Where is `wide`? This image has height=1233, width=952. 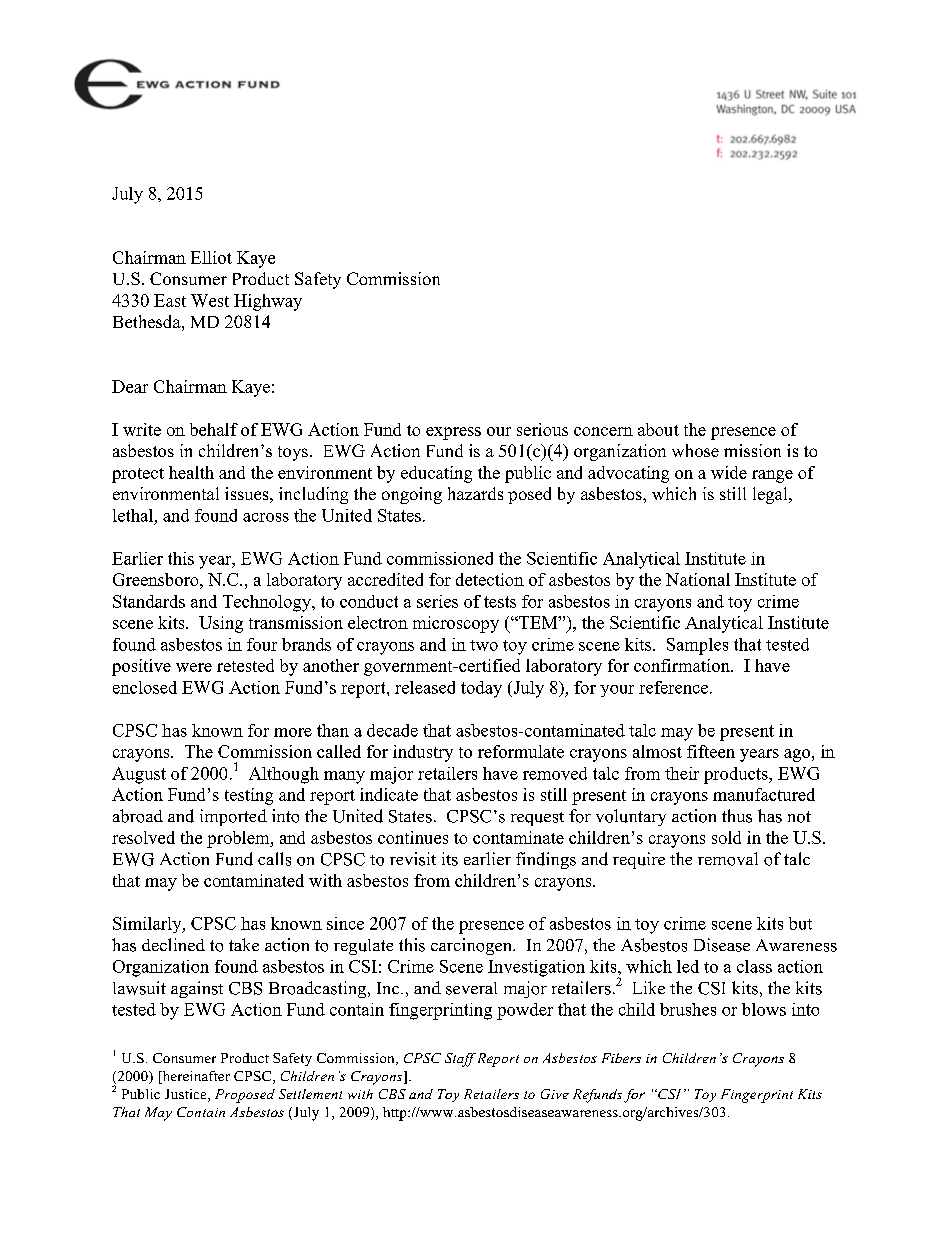 wide is located at coordinates (729, 472).
